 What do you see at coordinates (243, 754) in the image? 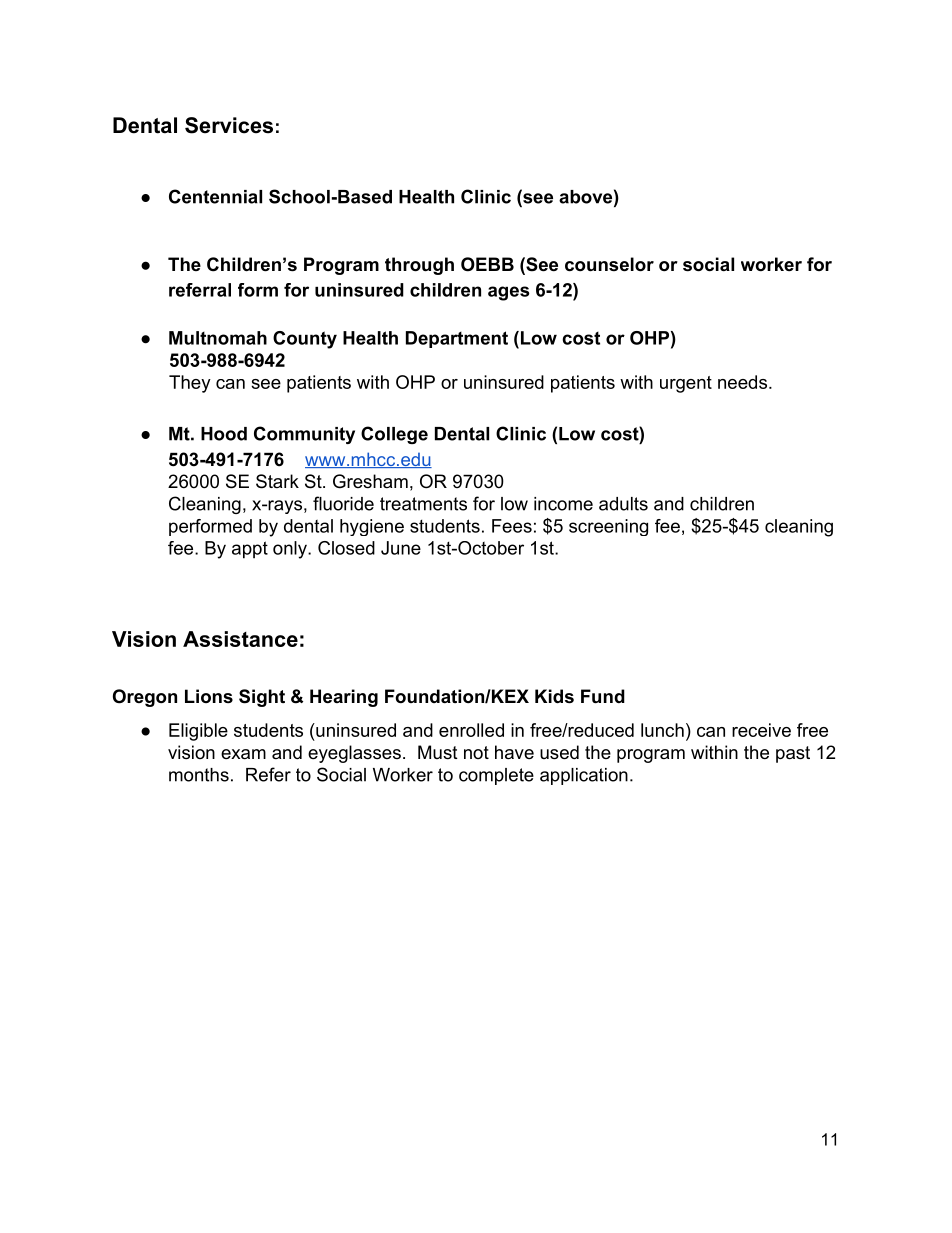
I see `exam` at bounding box center [243, 754].
